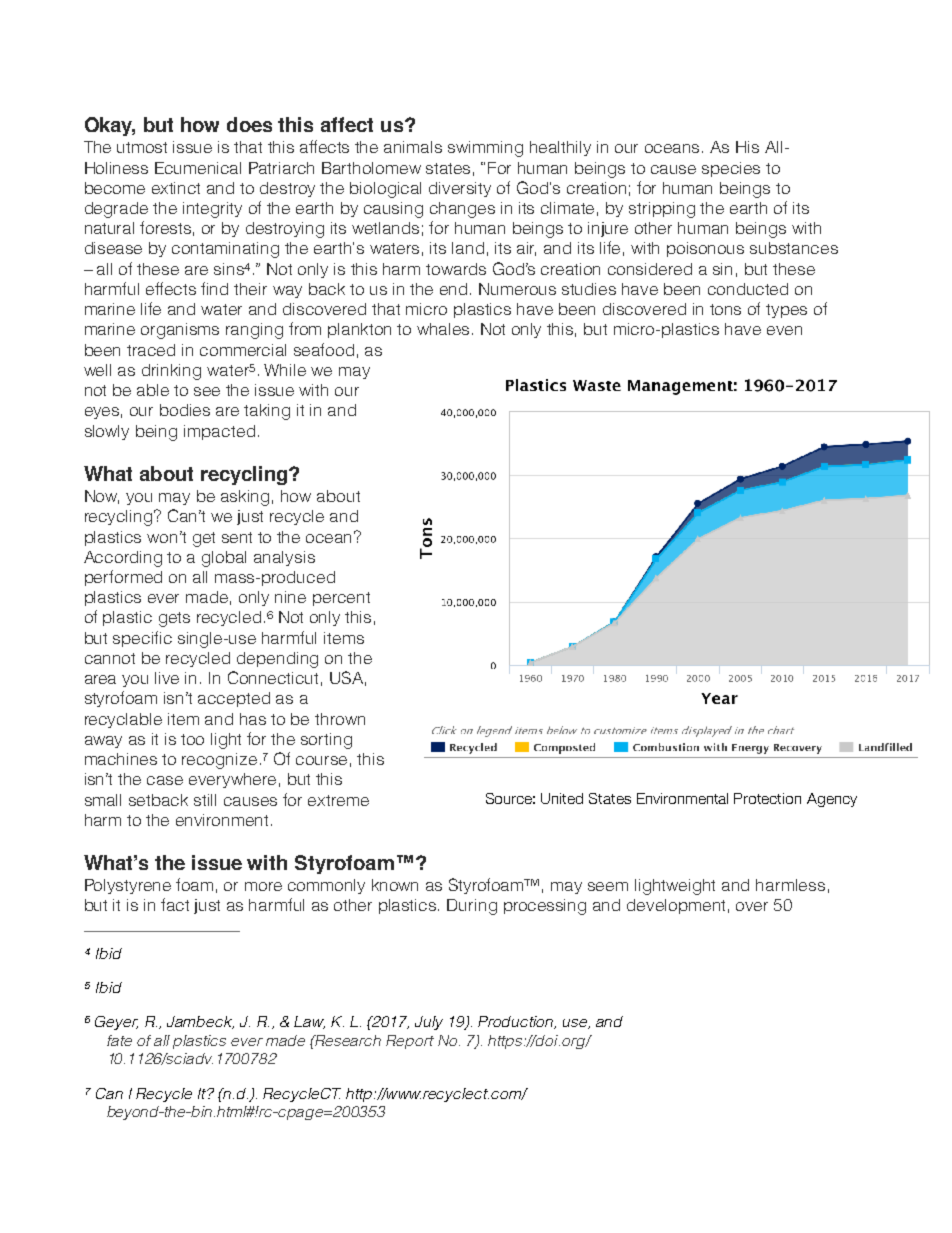 Image resolution: width=952 pixels, height=1233 pixels. What do you see at coordinates (116, 1023) in the screenshot?
I see `Geyer` at bounding box center [116, 1023].
